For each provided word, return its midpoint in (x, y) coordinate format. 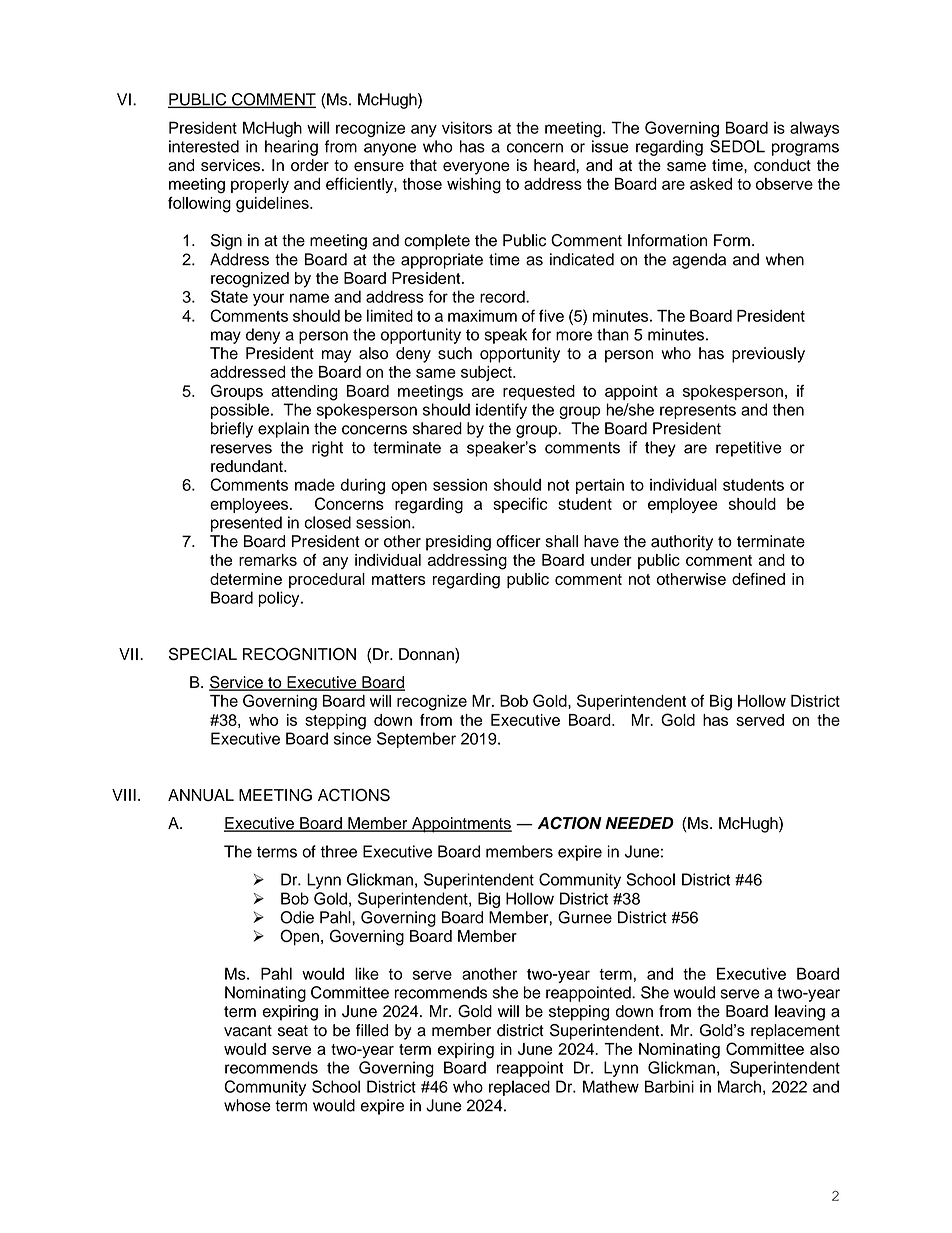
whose (247, 1105)
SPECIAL (203, 654)
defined (758, 579)
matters (399, 579)
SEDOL (737, 146)
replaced (519, 1088)
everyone (476, 168)
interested (204, 146)
